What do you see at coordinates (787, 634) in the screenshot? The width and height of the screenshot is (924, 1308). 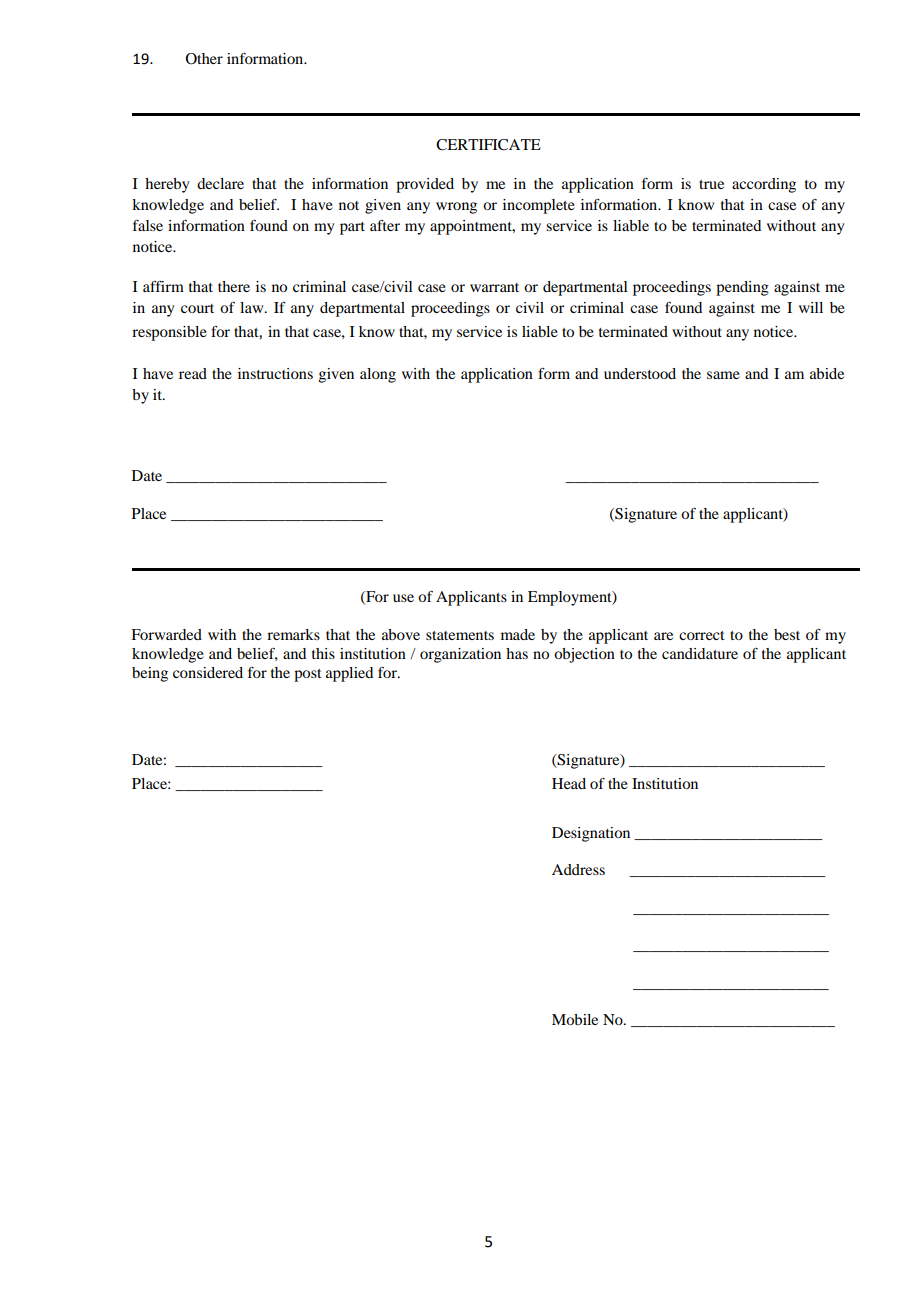 I see `best` at bounding box center [787, 634].
